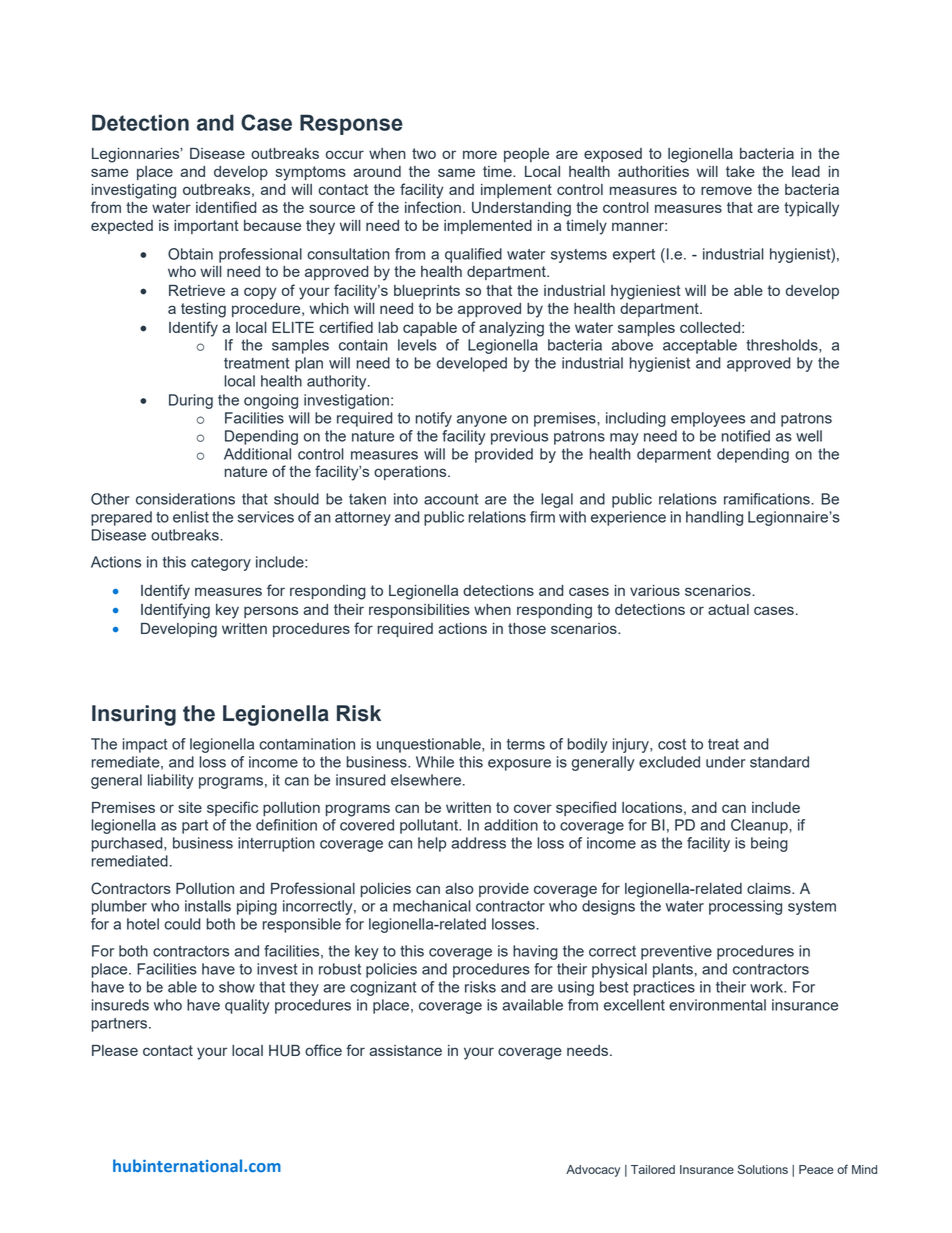  Describe the element at coordinates (806, 171) in the screenshot. I see `lead` at that location.
